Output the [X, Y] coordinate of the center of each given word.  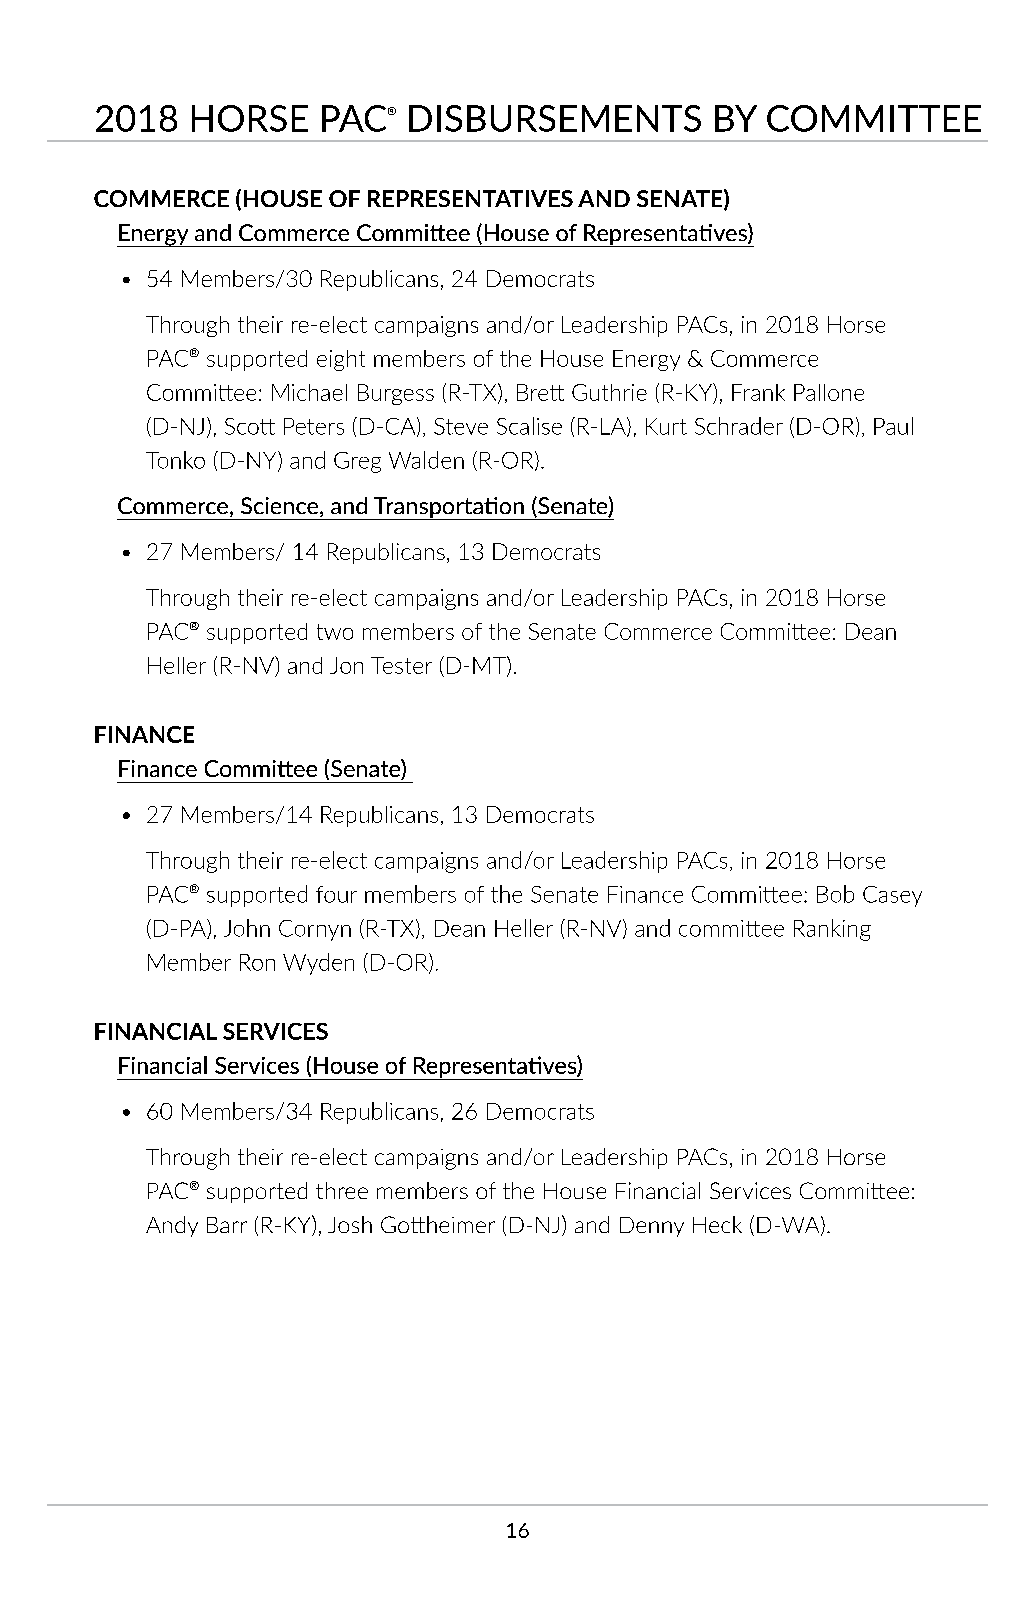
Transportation [449, 508]
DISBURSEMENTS [555, 118]
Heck [717, 1224]
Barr [227, 1225]
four [336, 894]
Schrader [739, 426]
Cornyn [315, 930]
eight [341, 360]
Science [281, 507]
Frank [758, 392]
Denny [652, 1227]
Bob [835, 894]
